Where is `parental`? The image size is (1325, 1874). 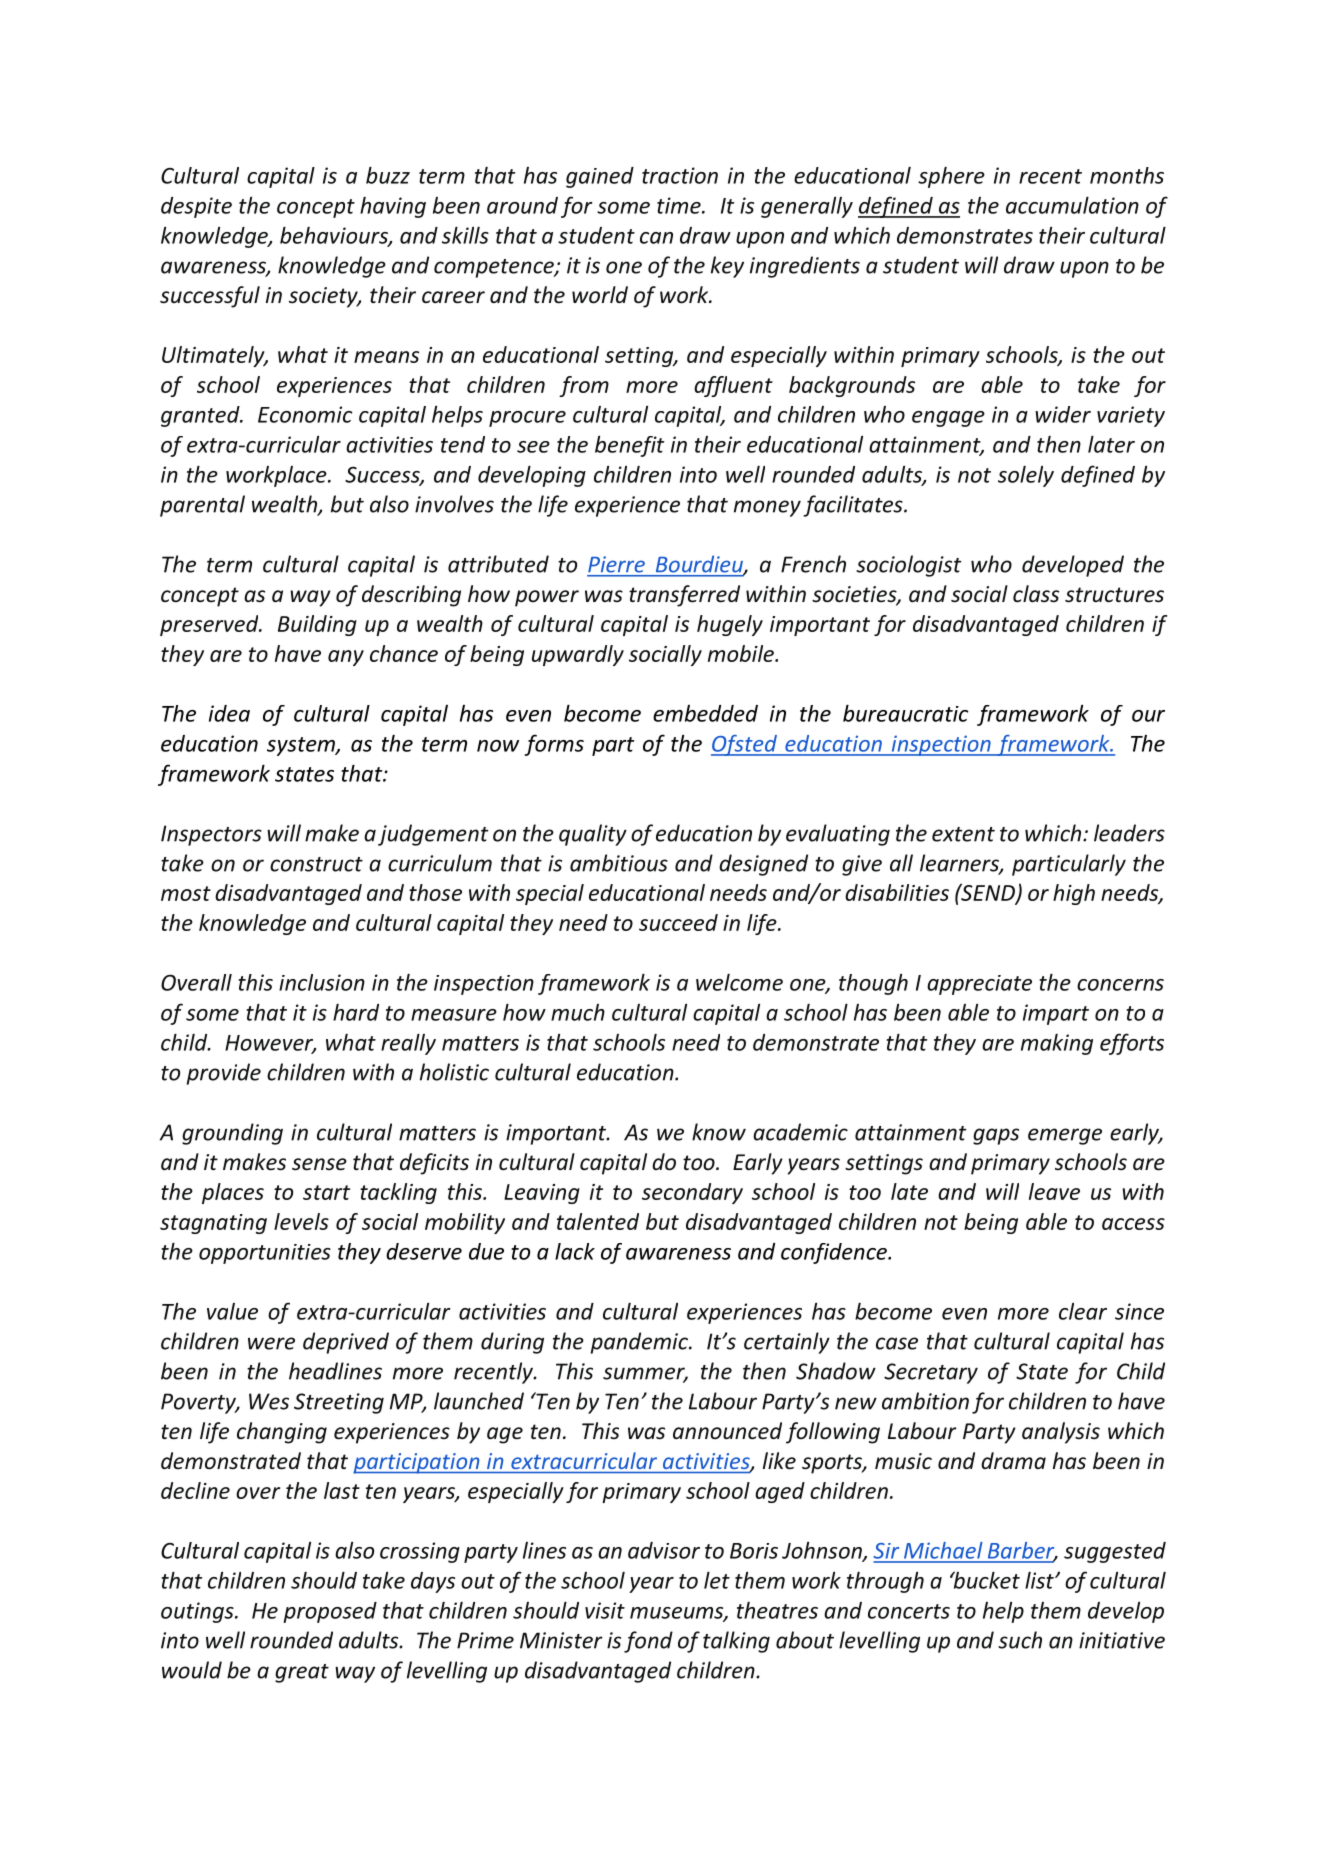 parental is located at coordinates (202, 506).
